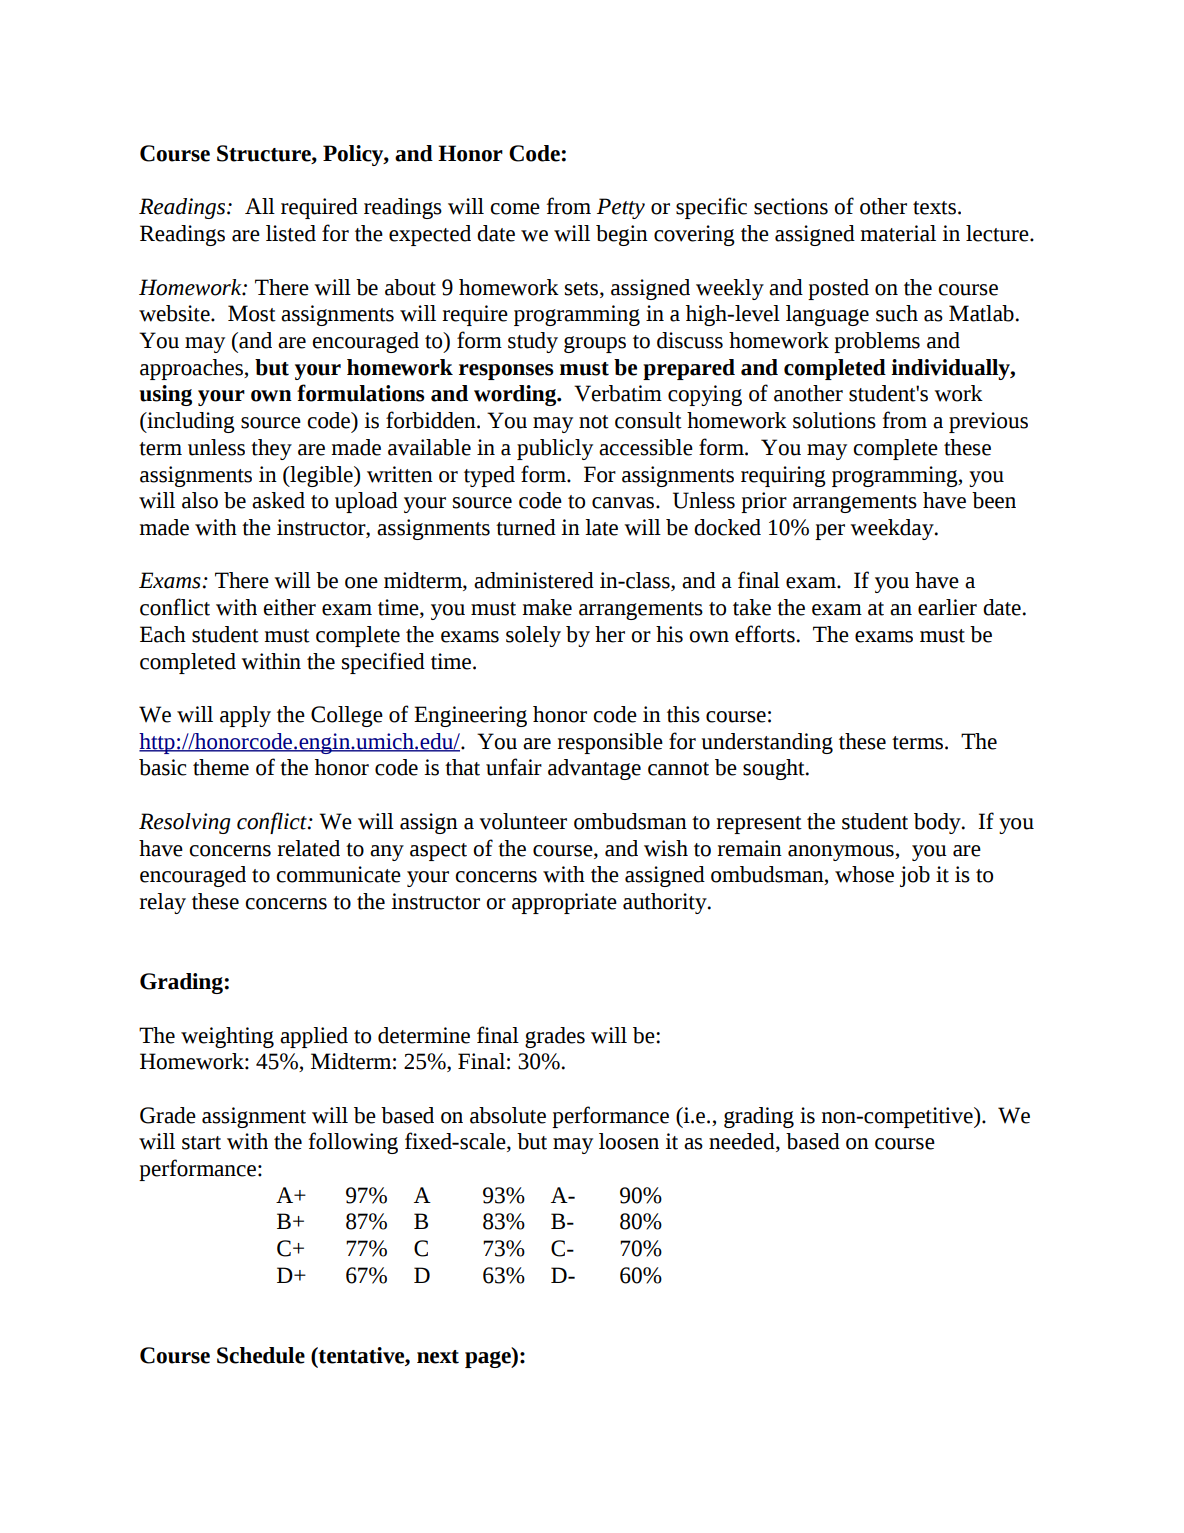 Image resolution: width=1184 pixels, height=1533 pixels. What do you see at coordinates (898, 233) in the screenshot?
I see `material` at bounding box center [898, 233].
